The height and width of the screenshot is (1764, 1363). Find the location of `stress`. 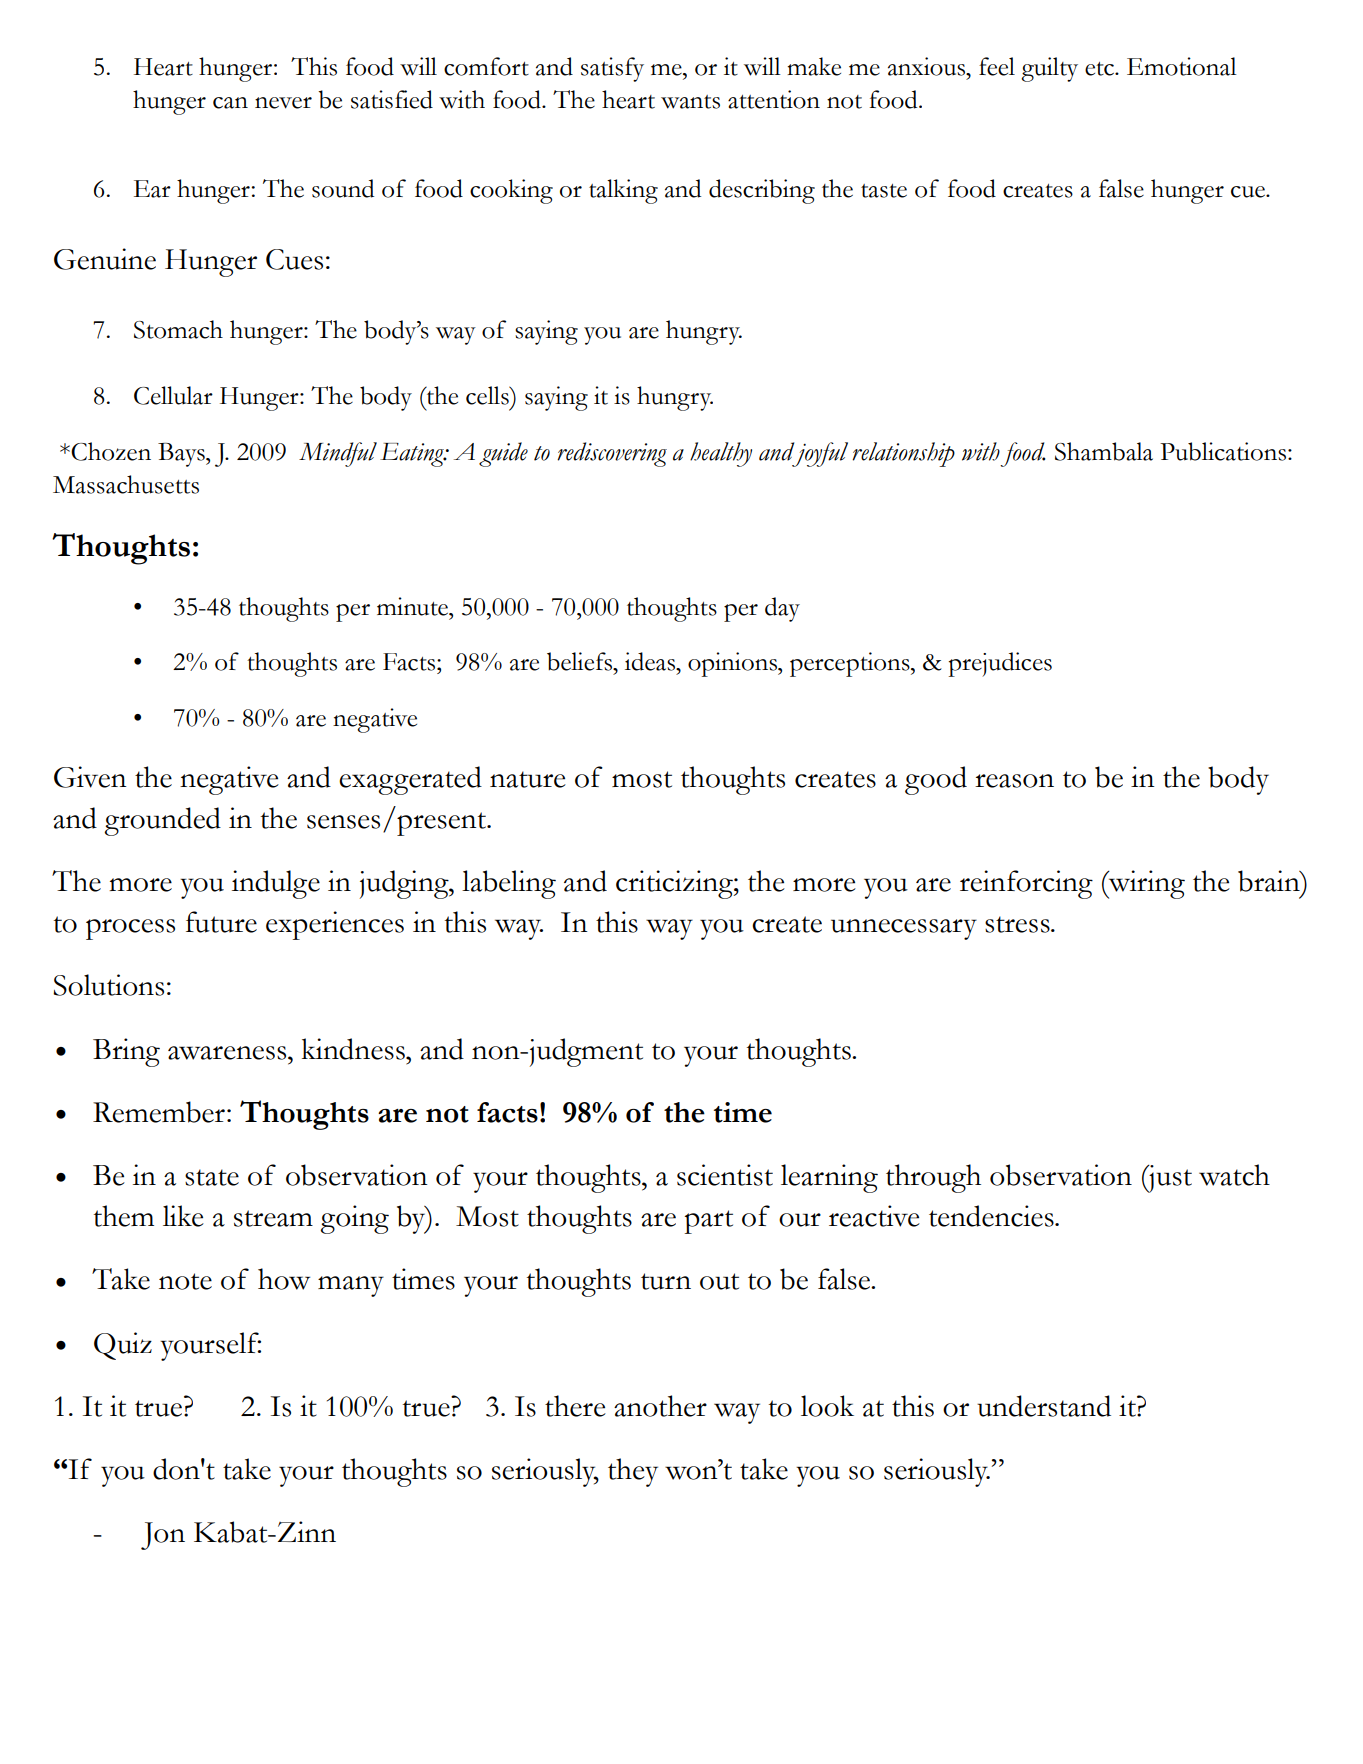

stress is located at coordinates (1018, 924).
